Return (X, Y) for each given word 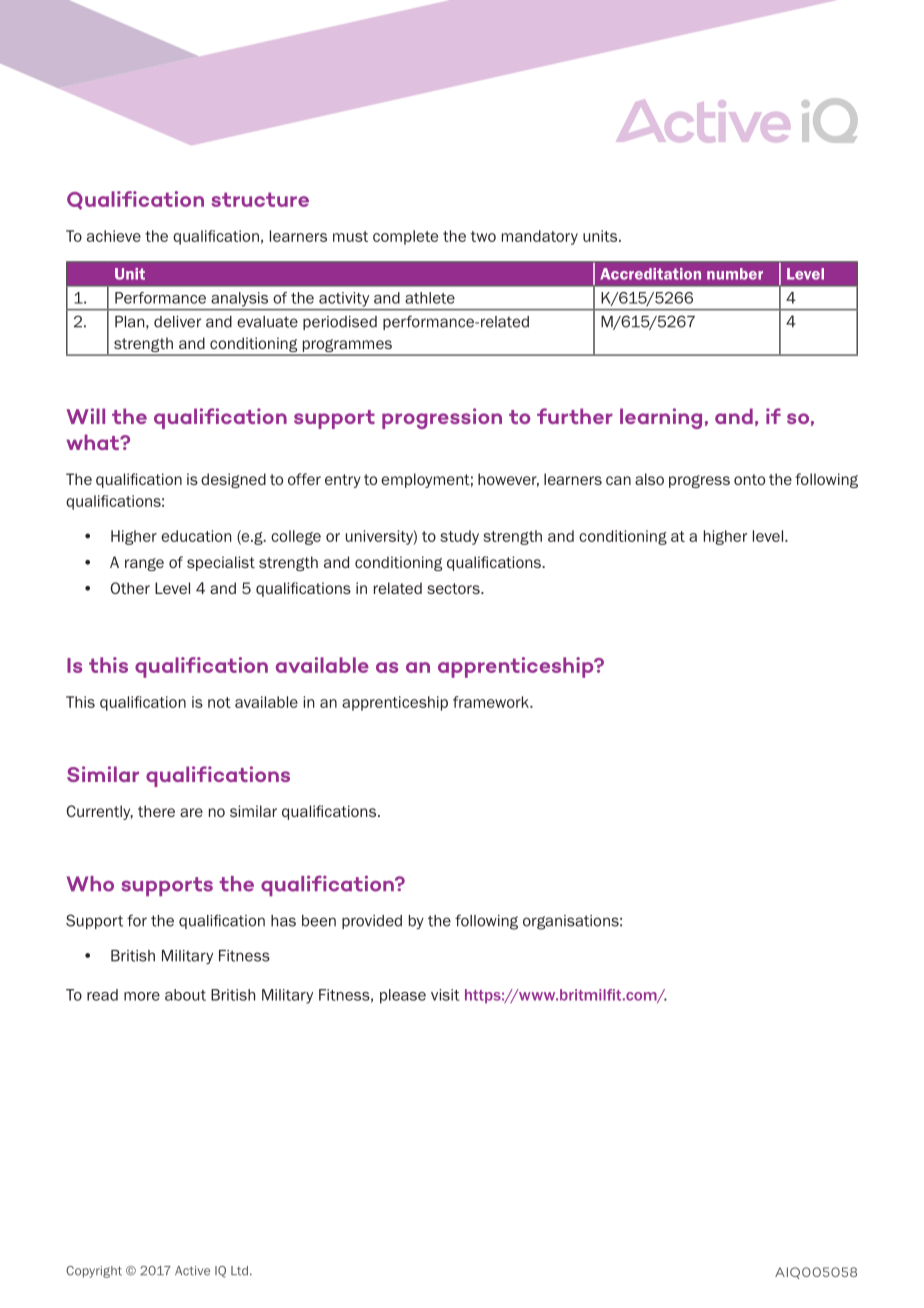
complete (405, 237)
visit (445, 995)
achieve (114, 236)
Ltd (239, 1271)
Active (192, 1271)
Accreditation (650, 274)
